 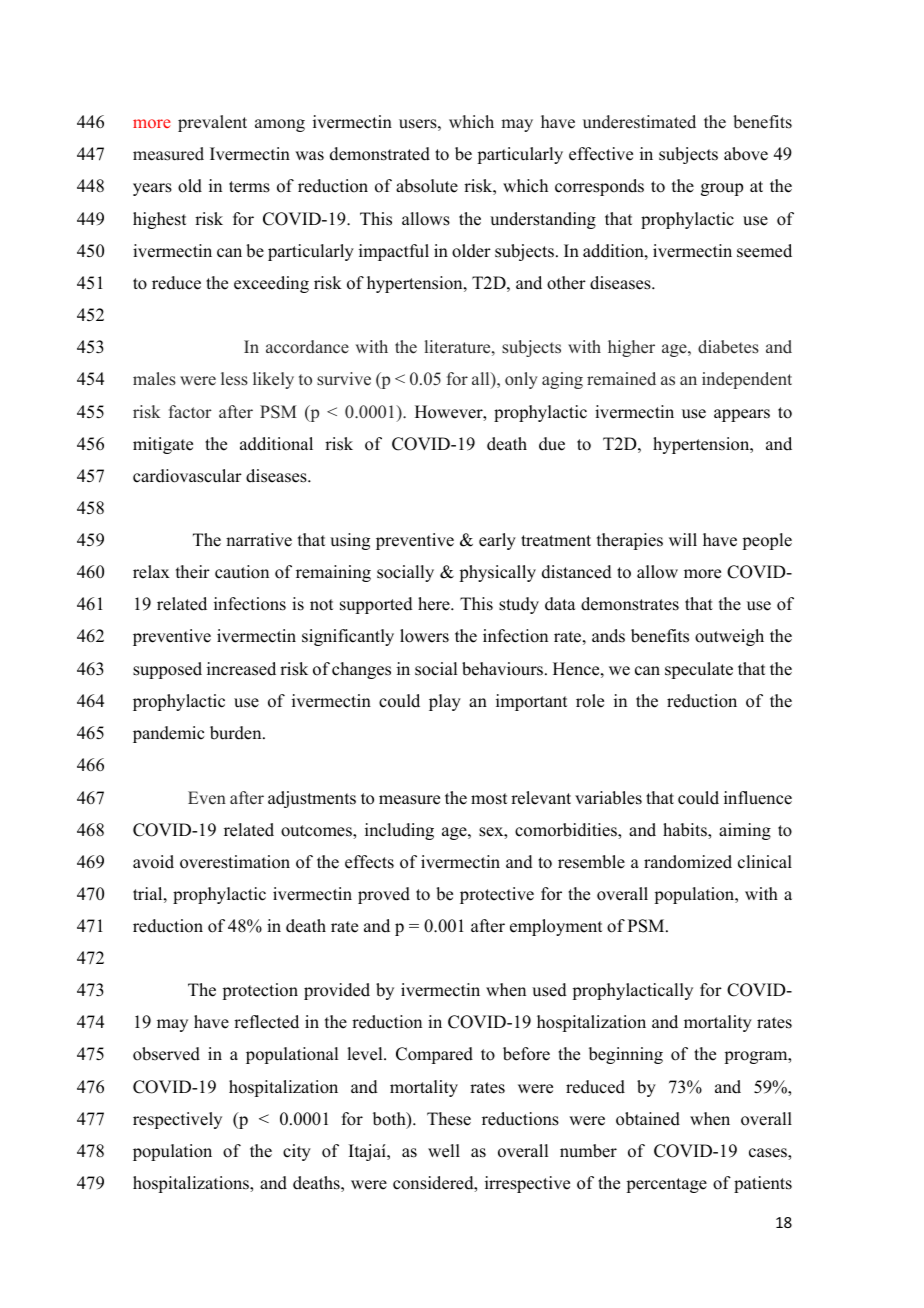 I want to click on appears, so click(x=742, y=415).
